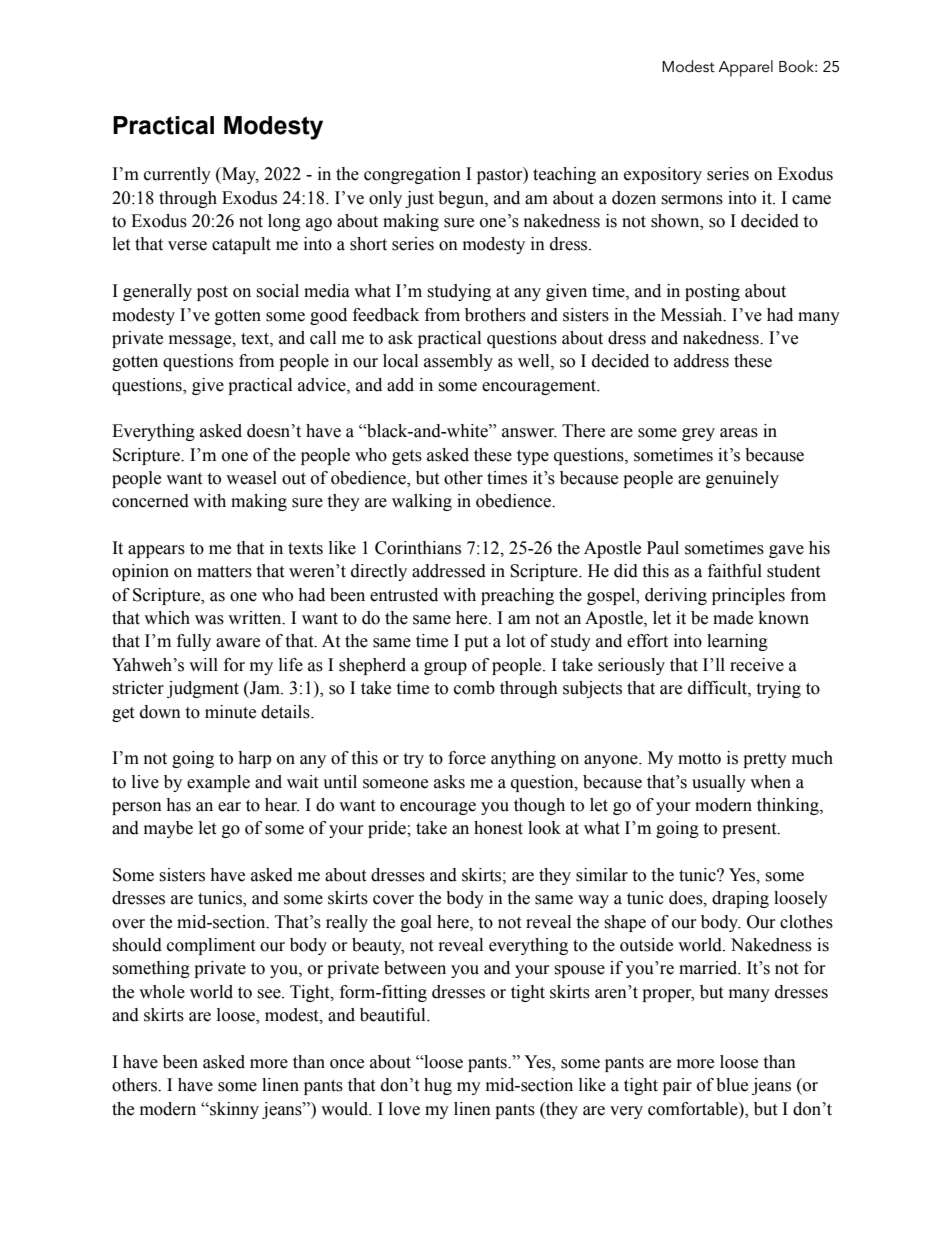  Describe the element at coordinates (254, 759) in the page. I see `harp` at that location.
